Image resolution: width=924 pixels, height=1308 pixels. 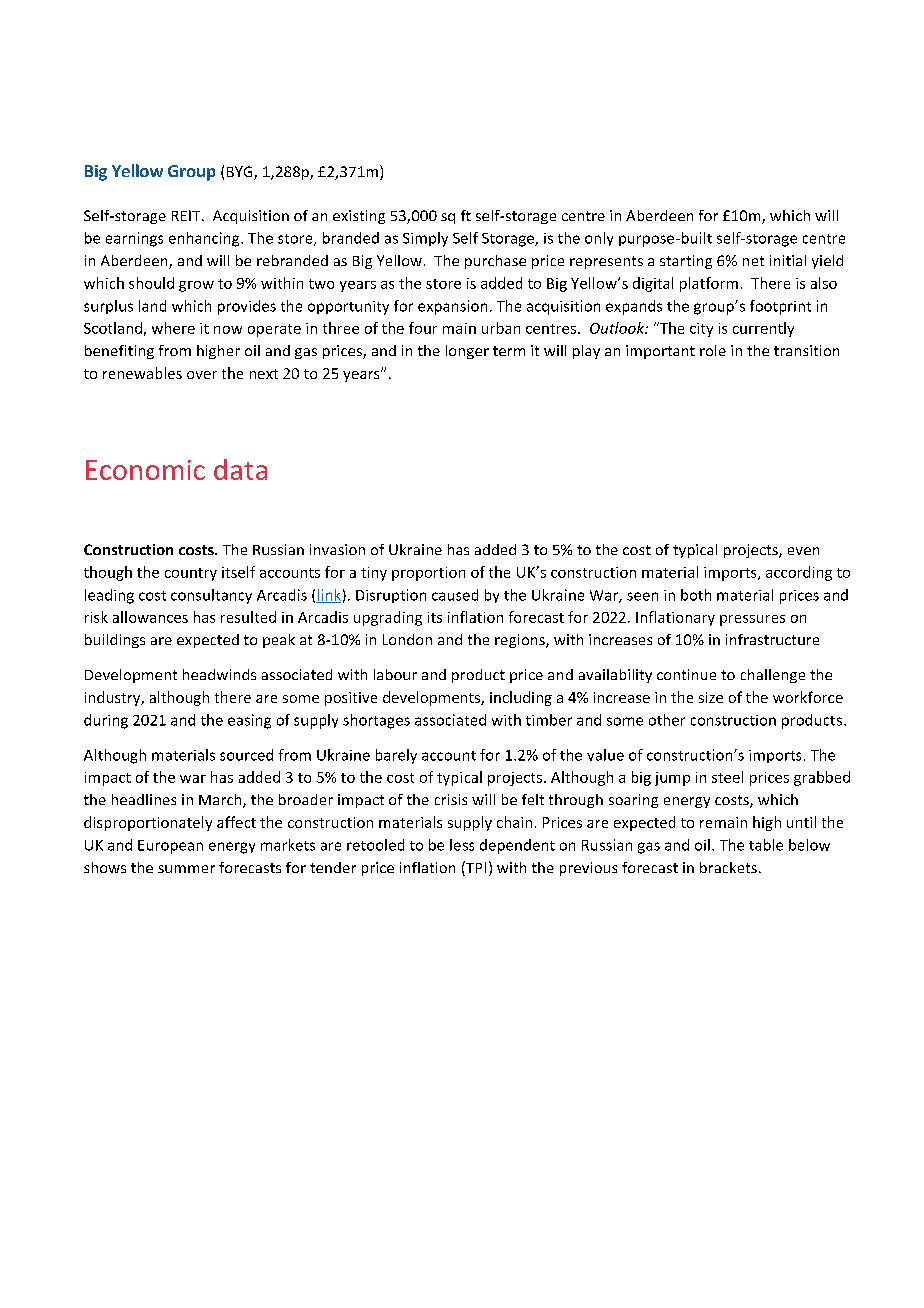 I want to click on headwinds, so click(x=219, y=674).
